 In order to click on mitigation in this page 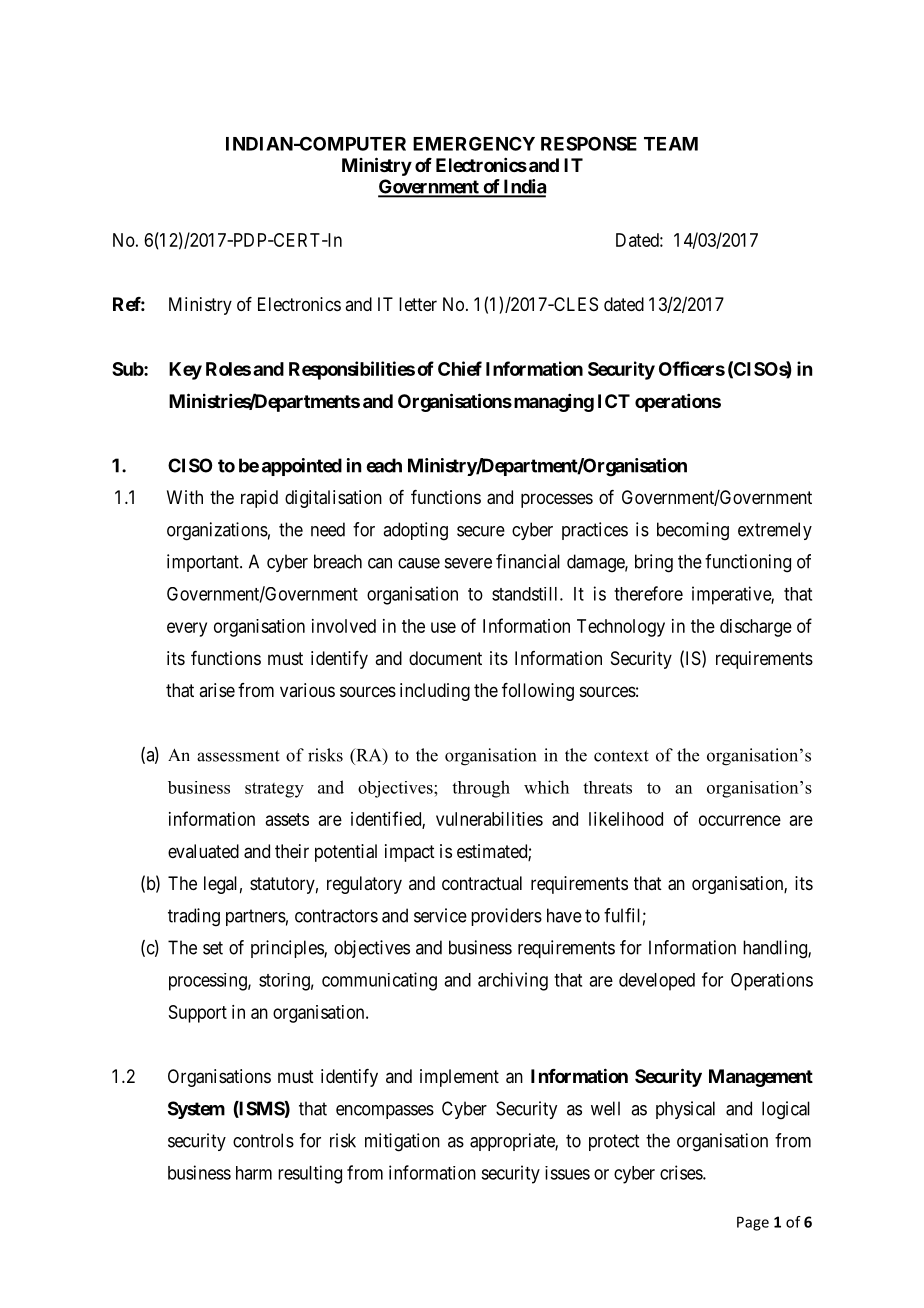, I will do `click(402, 1142)`.
